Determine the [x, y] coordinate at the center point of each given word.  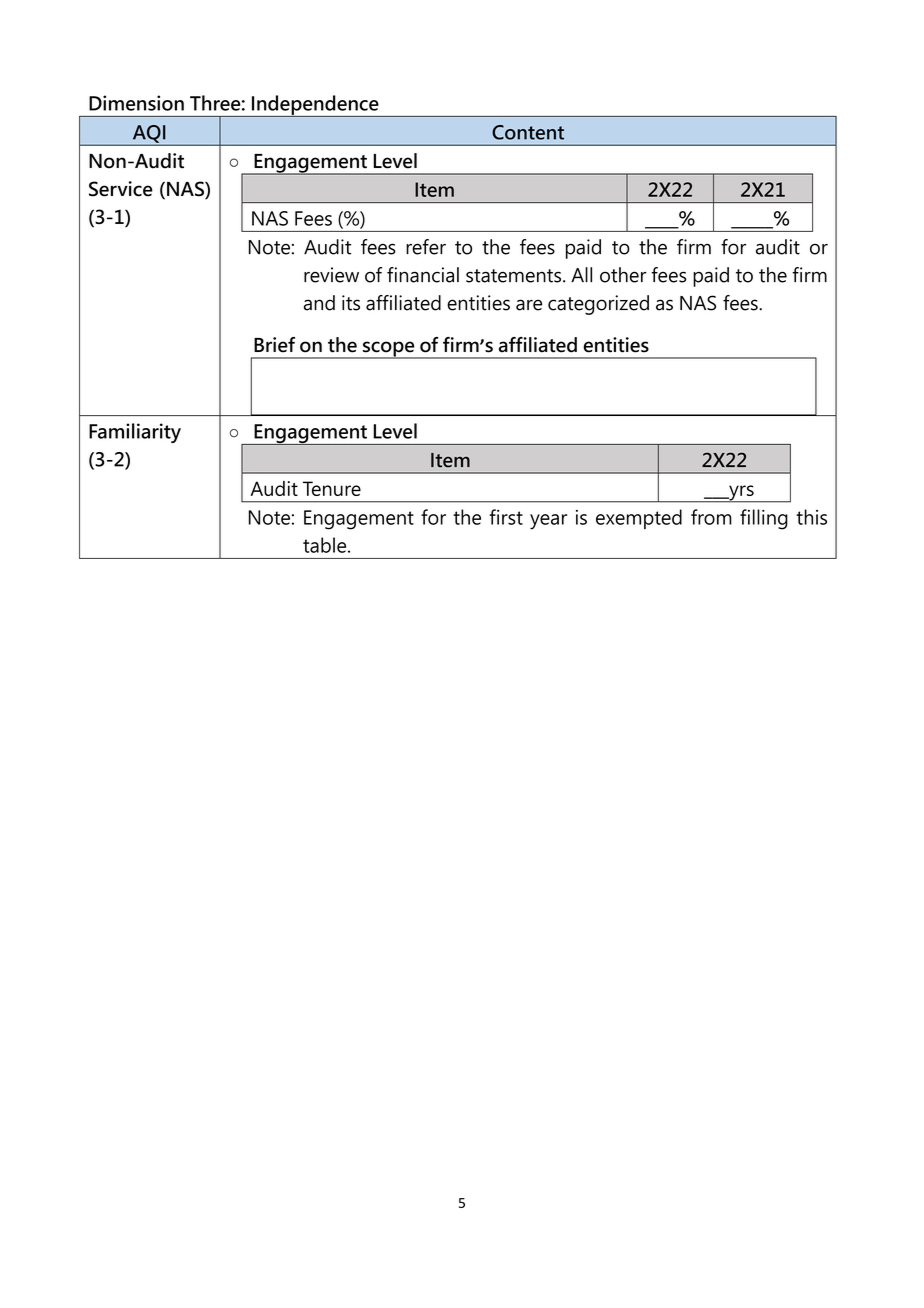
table [326, 545]
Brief [274, 345]
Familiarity [135, 433]
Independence [315, 106]
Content [528, 132]
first [506, 517]
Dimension [136, 103]
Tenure [332, 488]
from [711, 517]
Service [121, 189]
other [623, 275]
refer [426, 247]
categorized [598, 305]
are [529, 305]
